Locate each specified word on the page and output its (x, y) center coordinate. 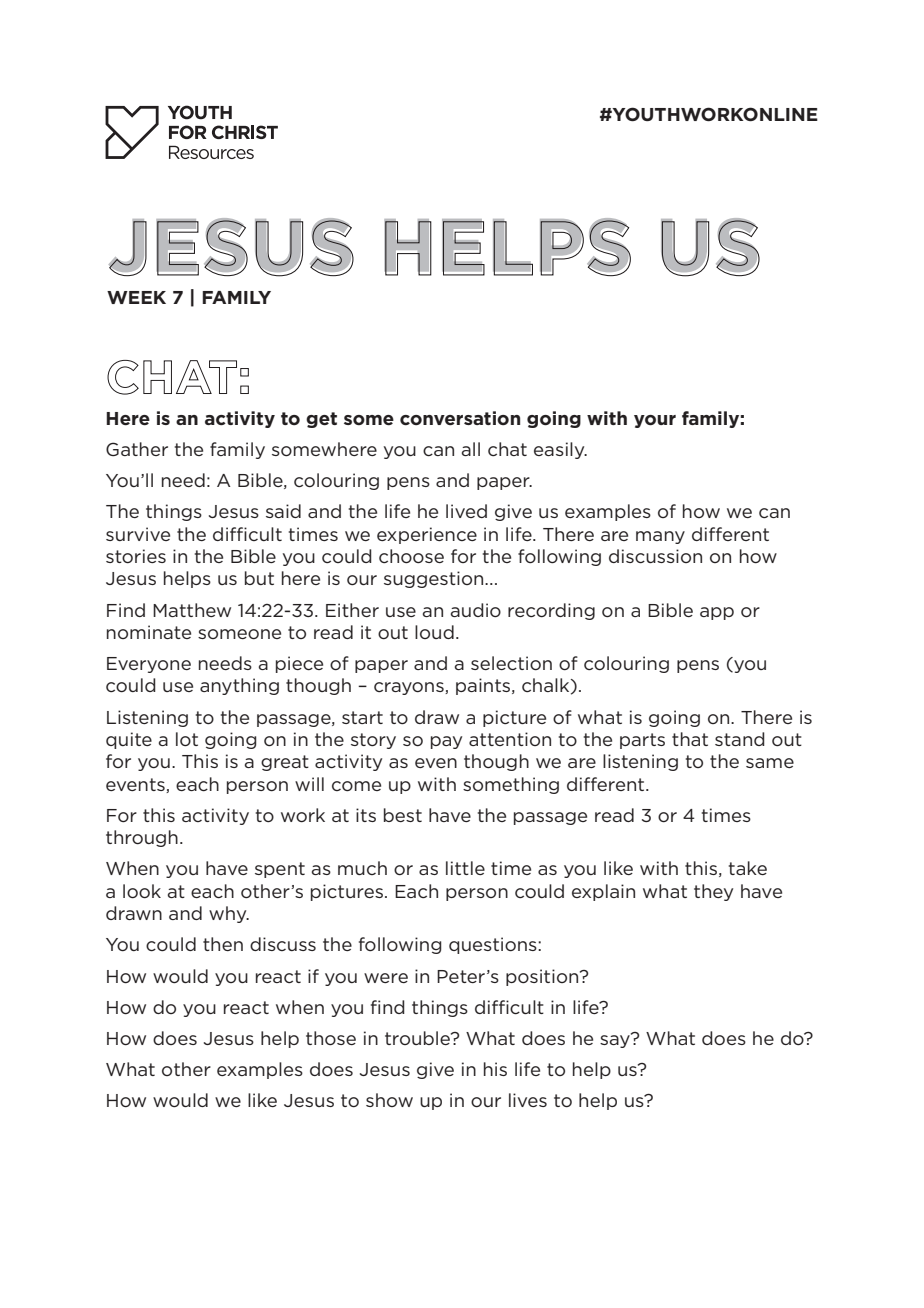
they (713, 892)
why (229, 914)
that (690, 739)
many (660, 537)
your (655, 421)
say (616, 1040)
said (283, 511)
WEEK (136, 297)
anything (239, 686)
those (331, 1038)
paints (484, 686)
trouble (418, 1038)
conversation (460, 418)
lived (466, 511)
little (465, 868)
